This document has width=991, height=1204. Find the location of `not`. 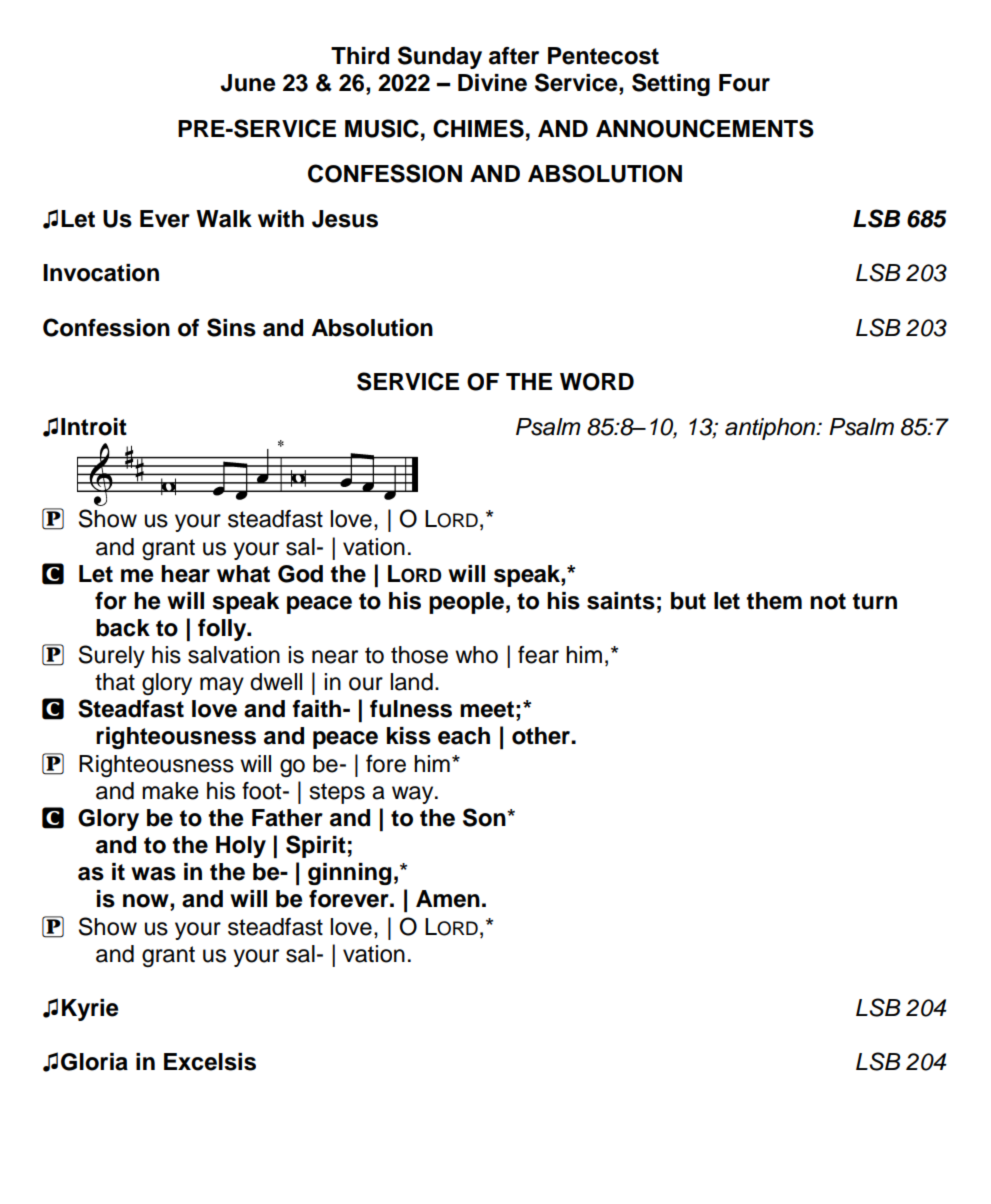

not is located at coordinates (828, 601).
